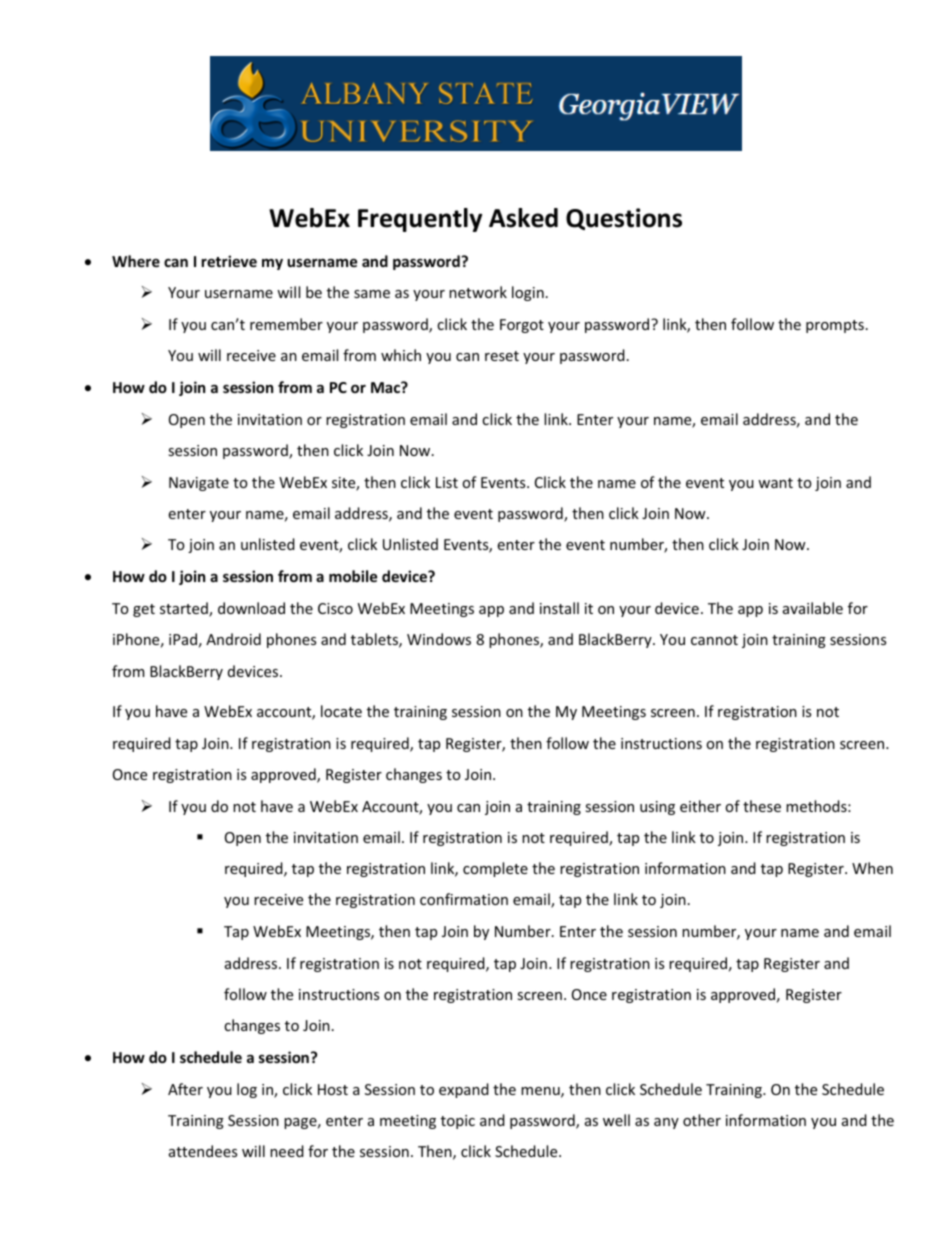  I want to click on Android, so click(233, 639).
